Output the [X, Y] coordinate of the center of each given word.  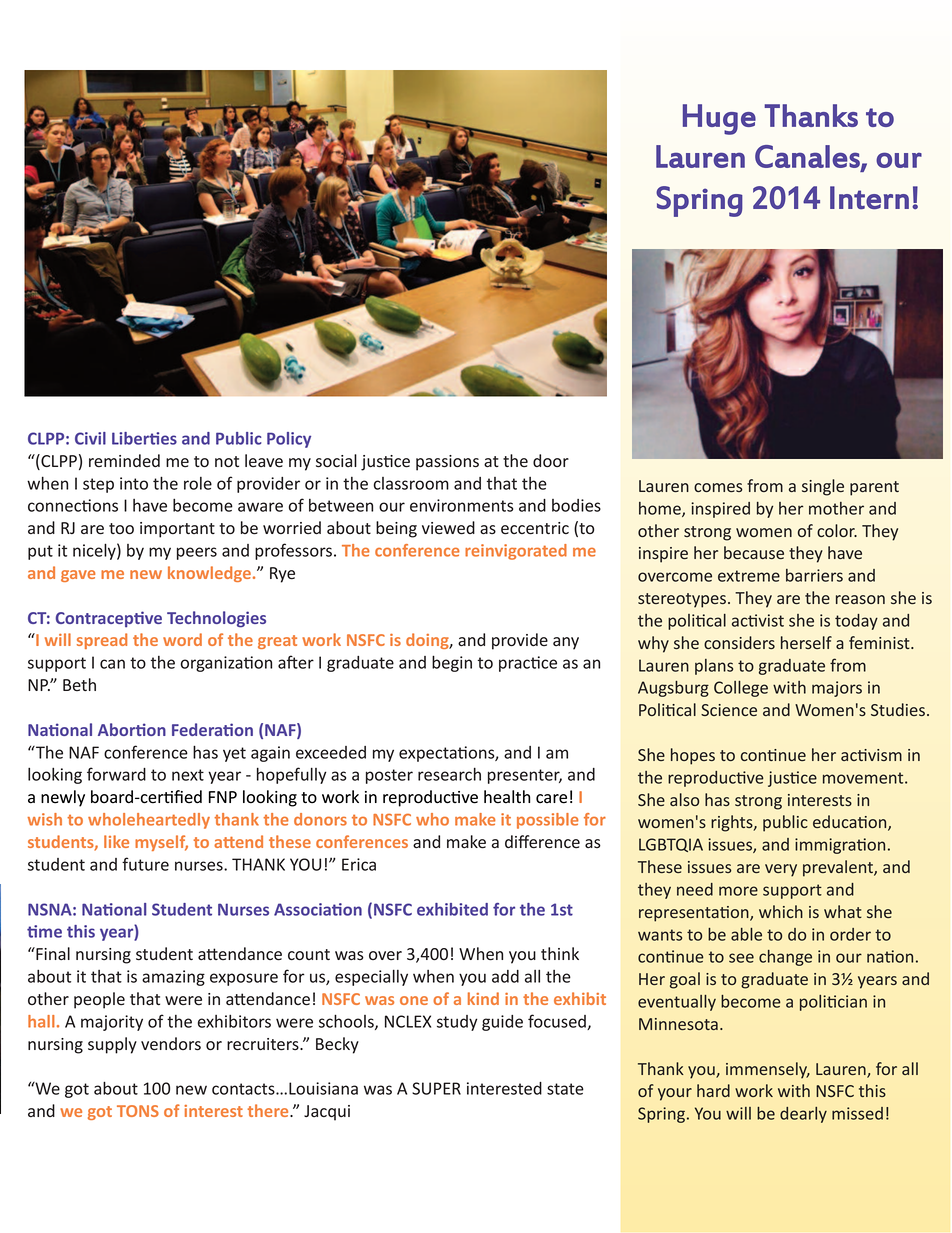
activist [758, 620]
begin [452, 663]
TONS [138, 1111]
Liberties [144, 438]
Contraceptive [109, 619]
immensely [768, 1070]
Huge [719, 119]
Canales [808, 157]
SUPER [436, 1088]
